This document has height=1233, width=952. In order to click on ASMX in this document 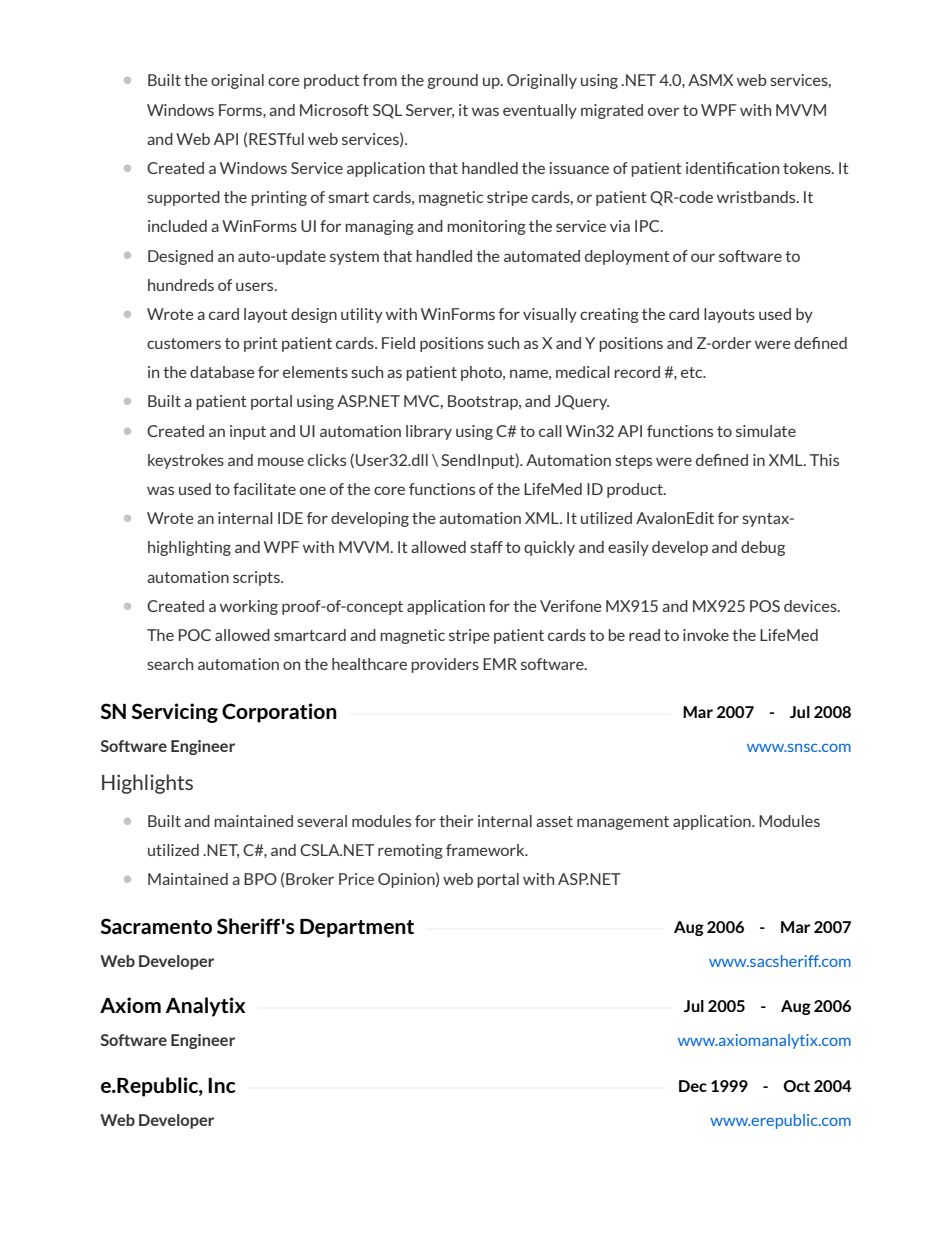, I will do `click(710, 80)`.
